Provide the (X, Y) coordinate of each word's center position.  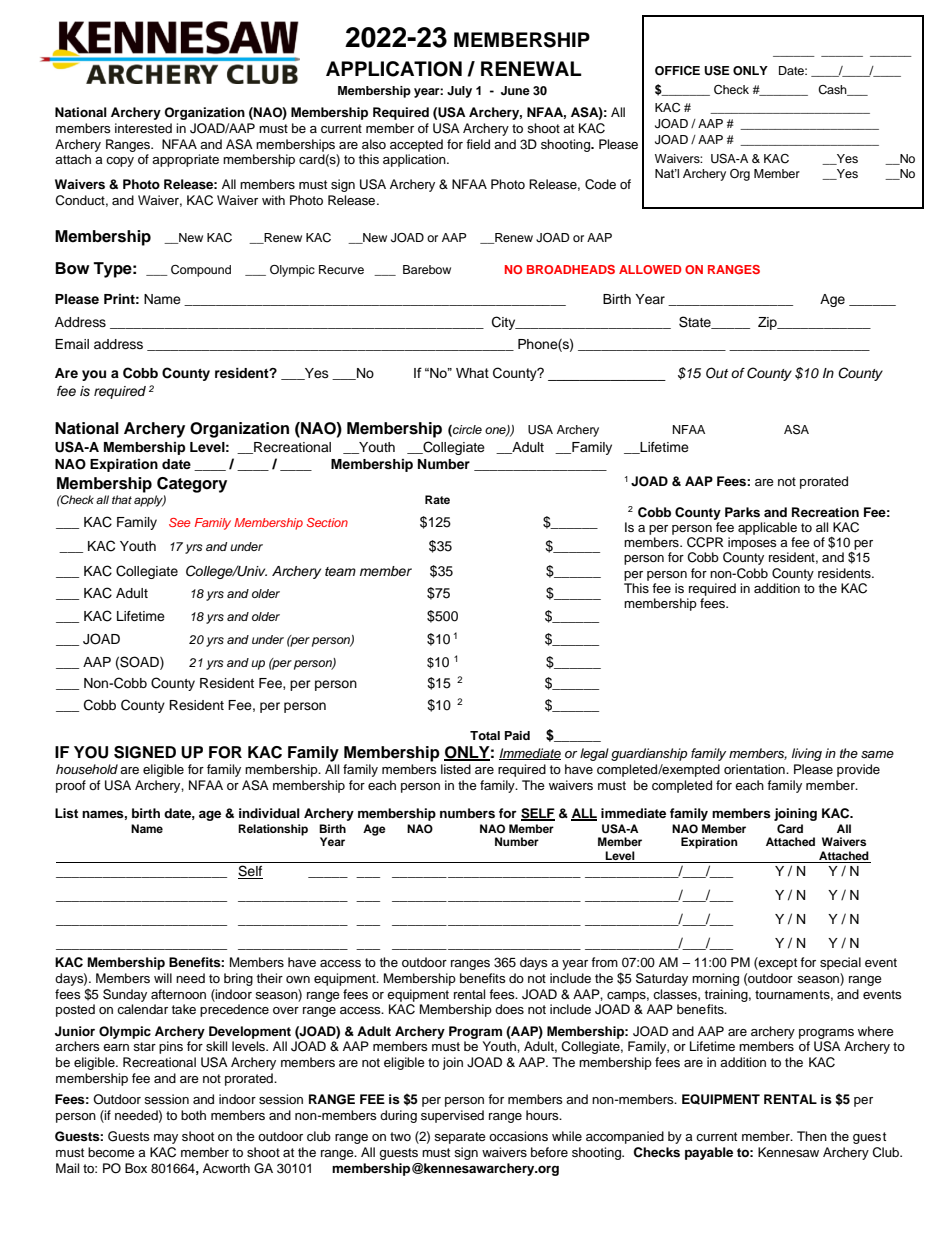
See (179, 522)
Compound (201, 271)
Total (485, 735)
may (166, 1139)
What (472, 373)
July (459, 92)
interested (143, 128)
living (807, 754)
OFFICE (677, 71)
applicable (767, 528)
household (87, 769)
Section (327, 522)
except (777, 963)
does (509, 1009)
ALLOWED (650, 269)
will (163, 978)
